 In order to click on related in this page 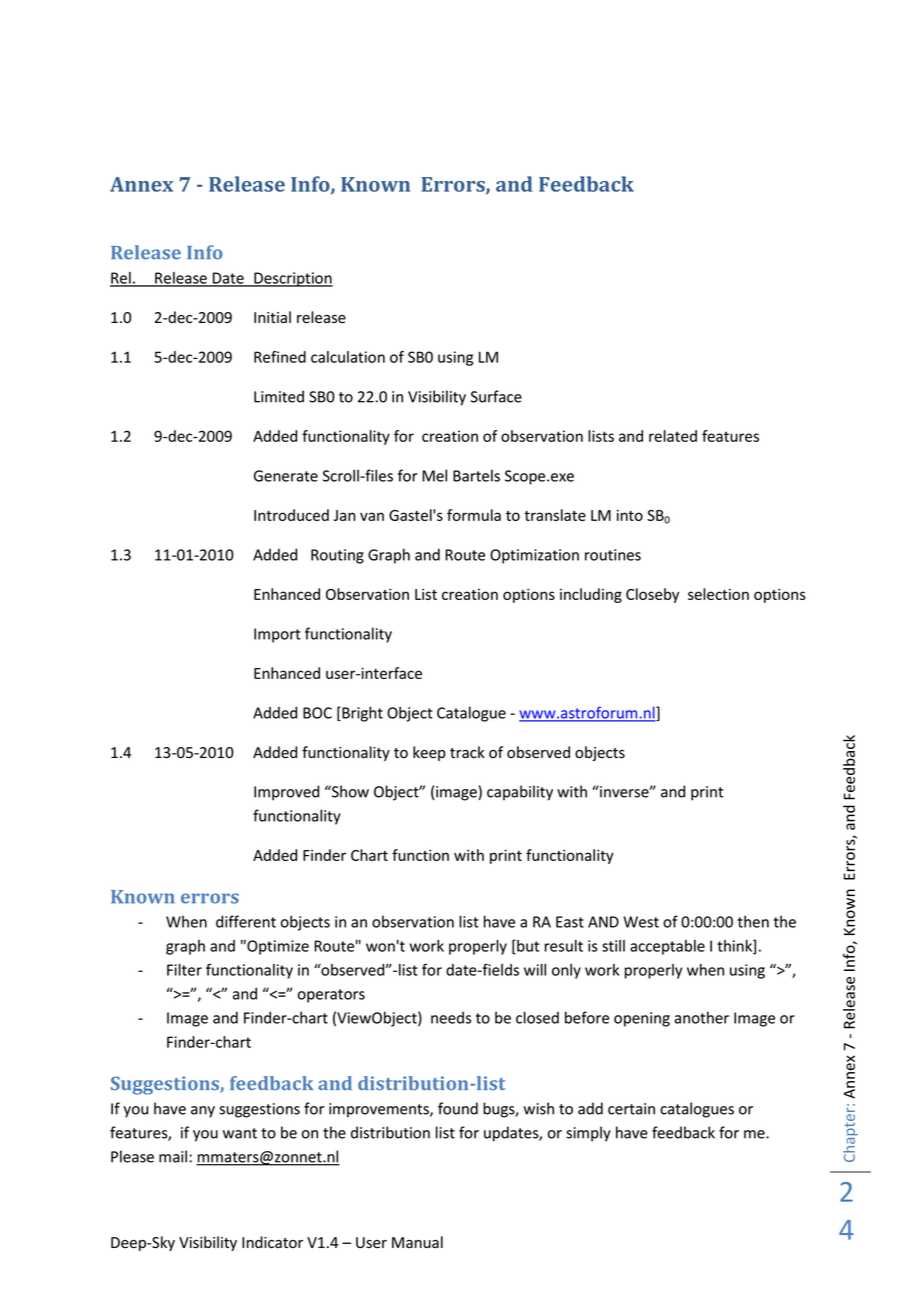, I will do `click(673, 436)`.
